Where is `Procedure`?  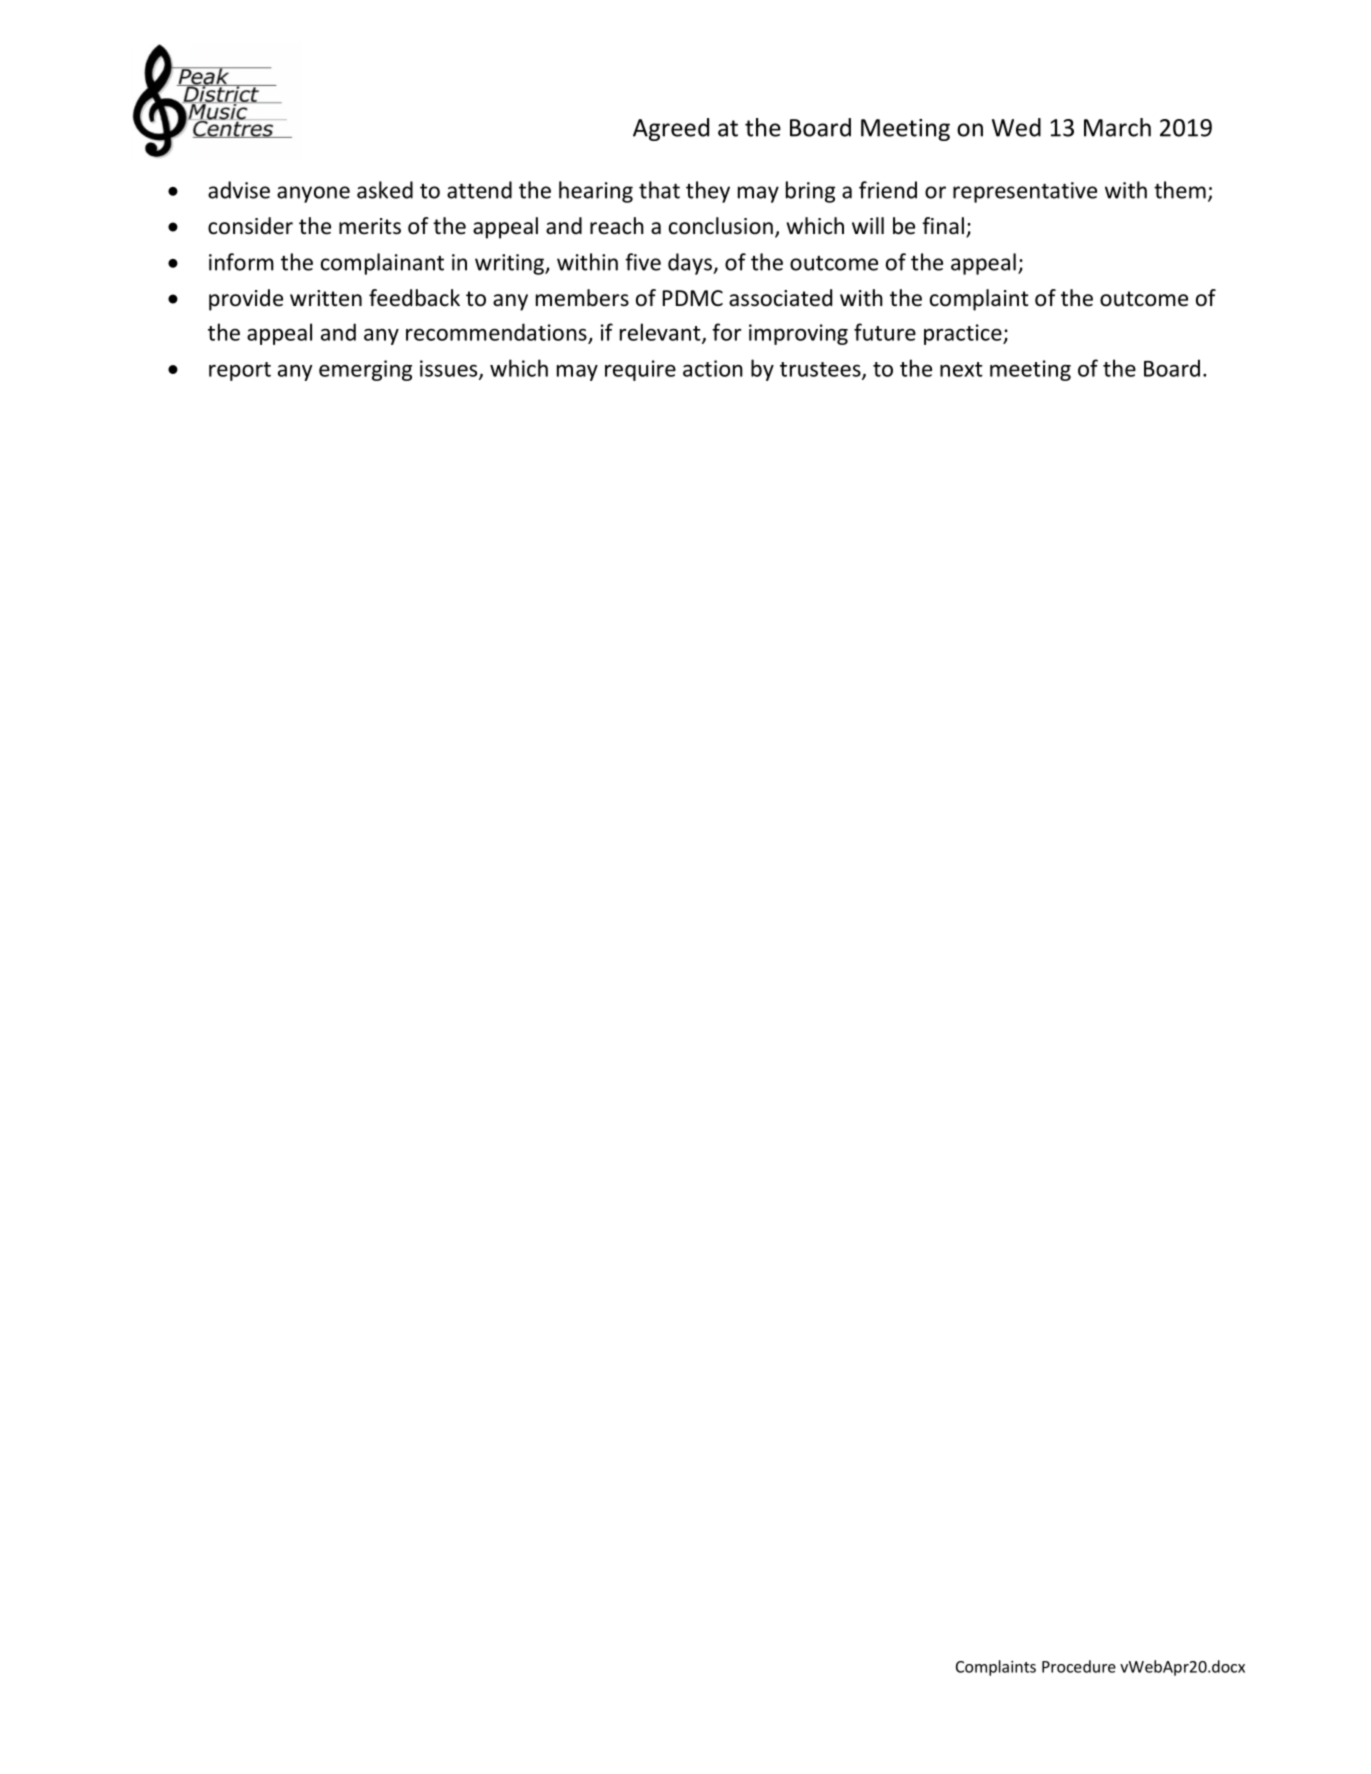 Procedure is located at coordinates (1079, 1666).
